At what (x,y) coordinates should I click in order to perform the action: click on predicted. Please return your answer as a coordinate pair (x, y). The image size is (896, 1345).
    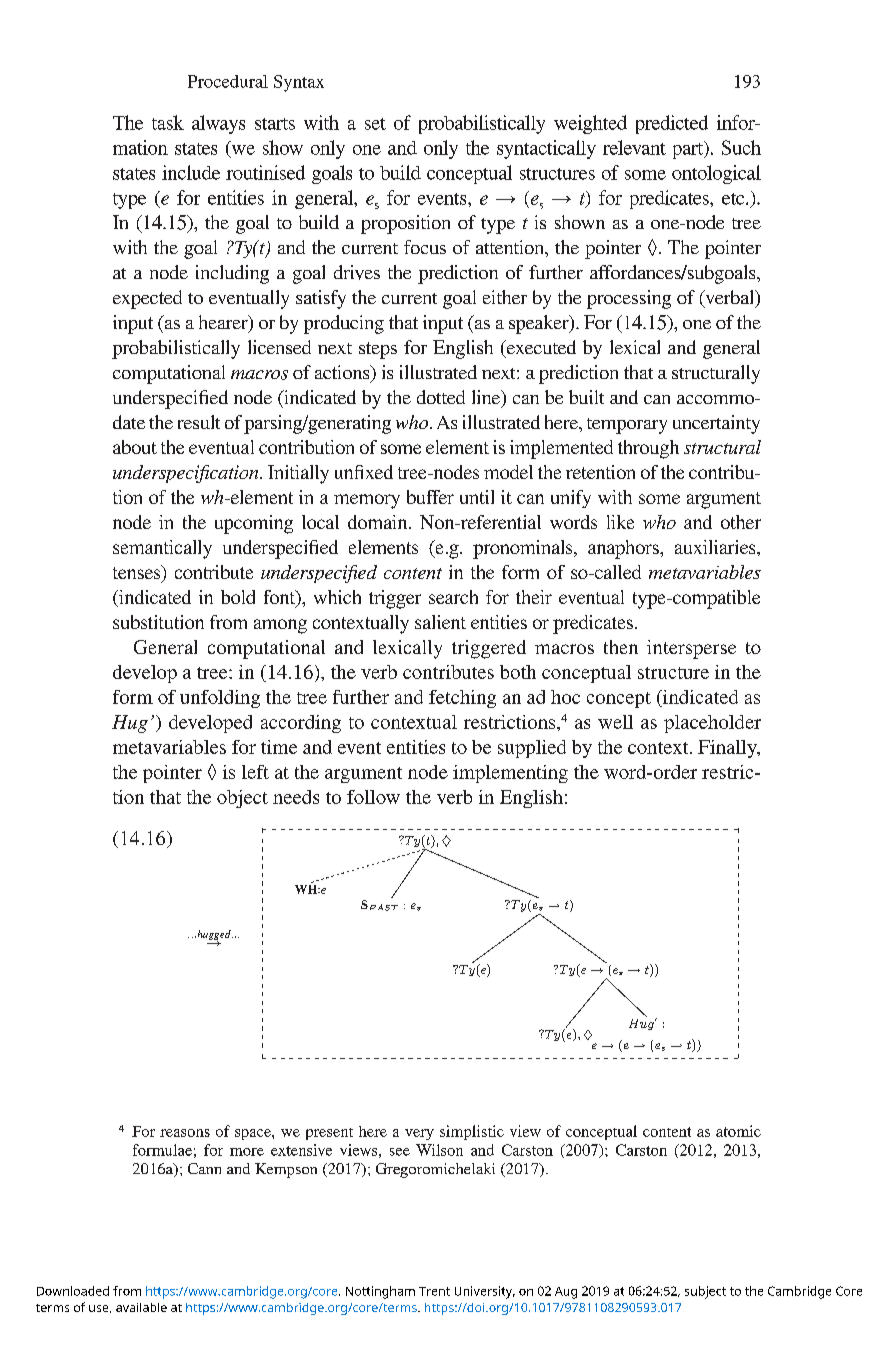
    Looking at the image, I should click on (672, 124).
